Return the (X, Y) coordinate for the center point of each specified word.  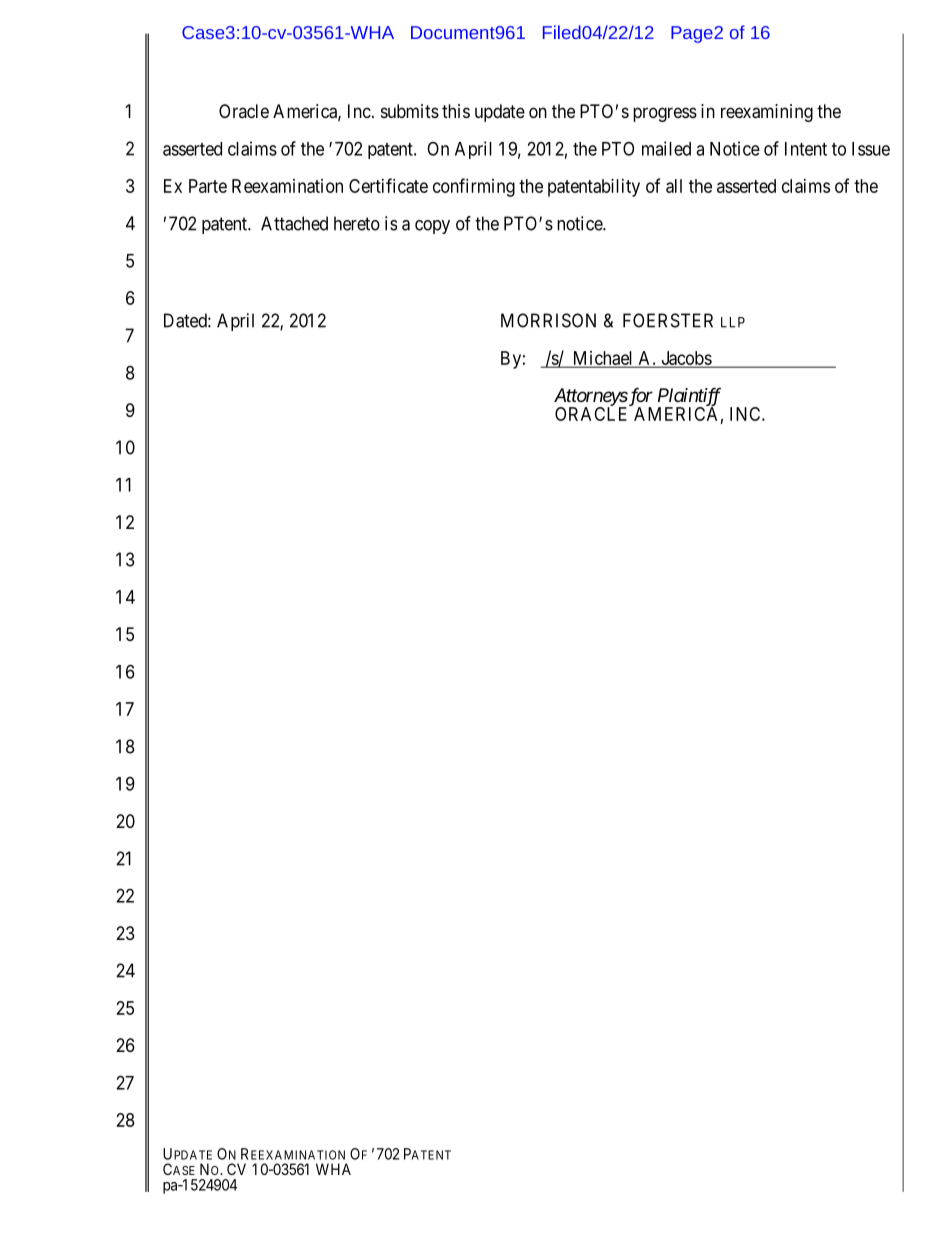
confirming (474, 187)
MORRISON (548, 320)
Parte (208, 186)
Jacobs (686, 359)
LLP (733, 322)
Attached (294, 223)
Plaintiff (689, 397)
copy (432, 227)
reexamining (767, 113)
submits (410, 111)
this (456, 111)
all (674, 186)
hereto (357, 223)
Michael (603, 359)
